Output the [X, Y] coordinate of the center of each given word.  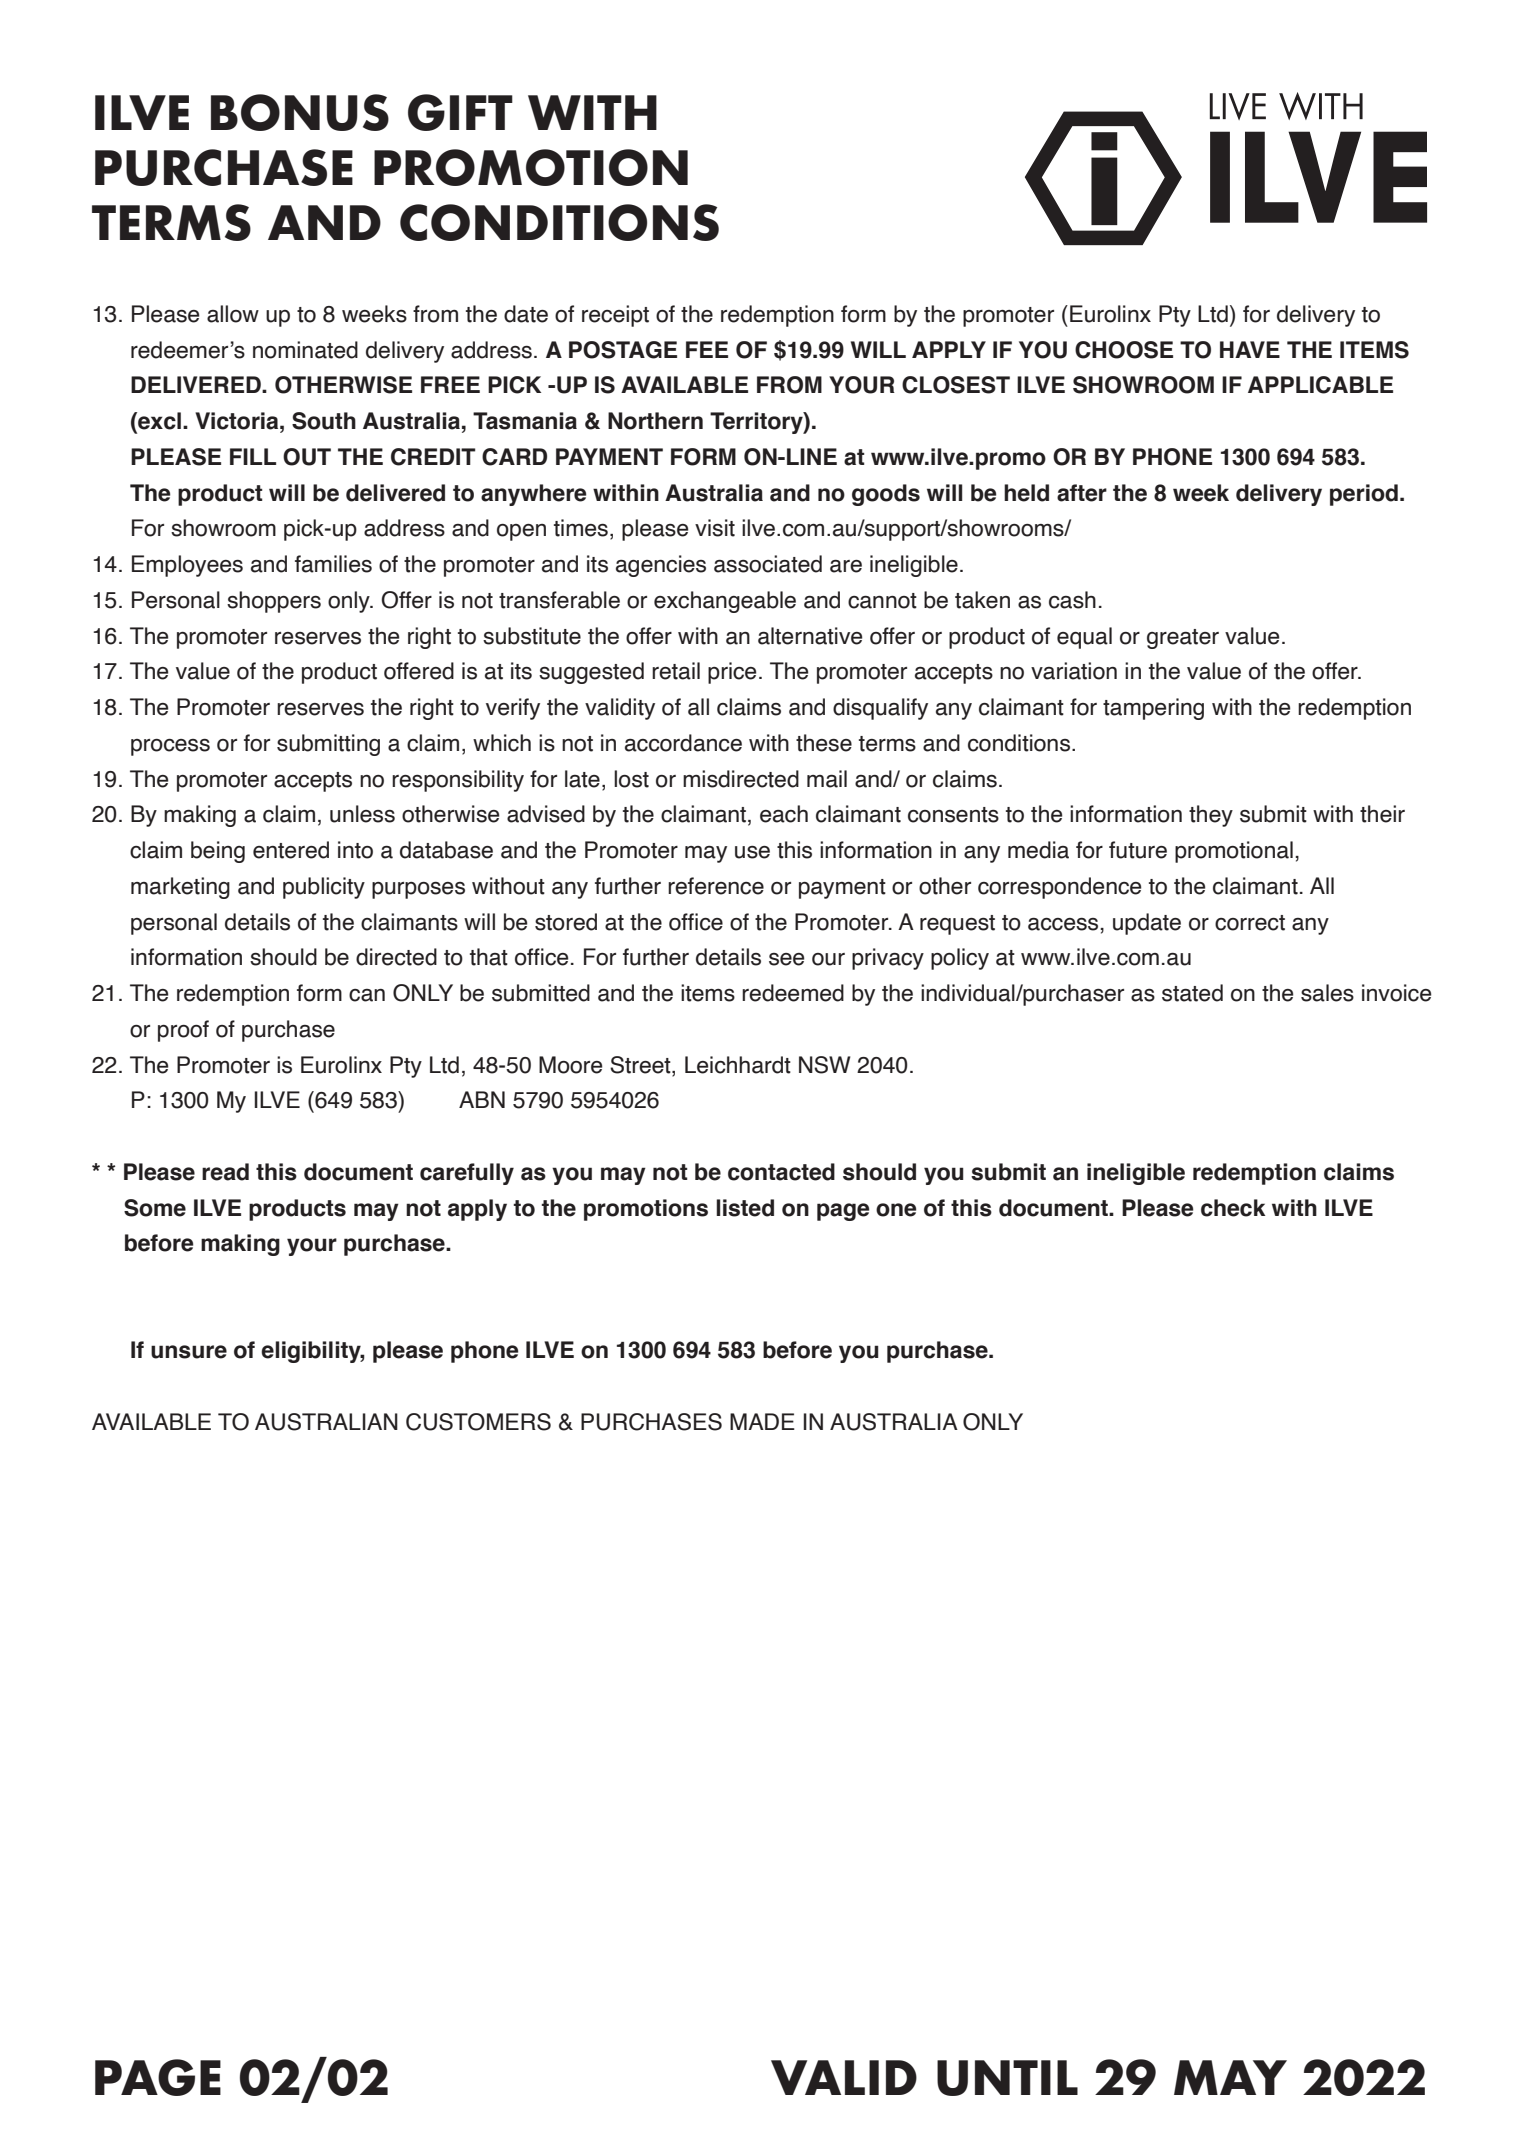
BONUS [300, 112]
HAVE [1250, 349]
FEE [707, 349]
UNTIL [1007, 2078]
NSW [824, 1065]
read [225, 1172]
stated [1192, 993]
